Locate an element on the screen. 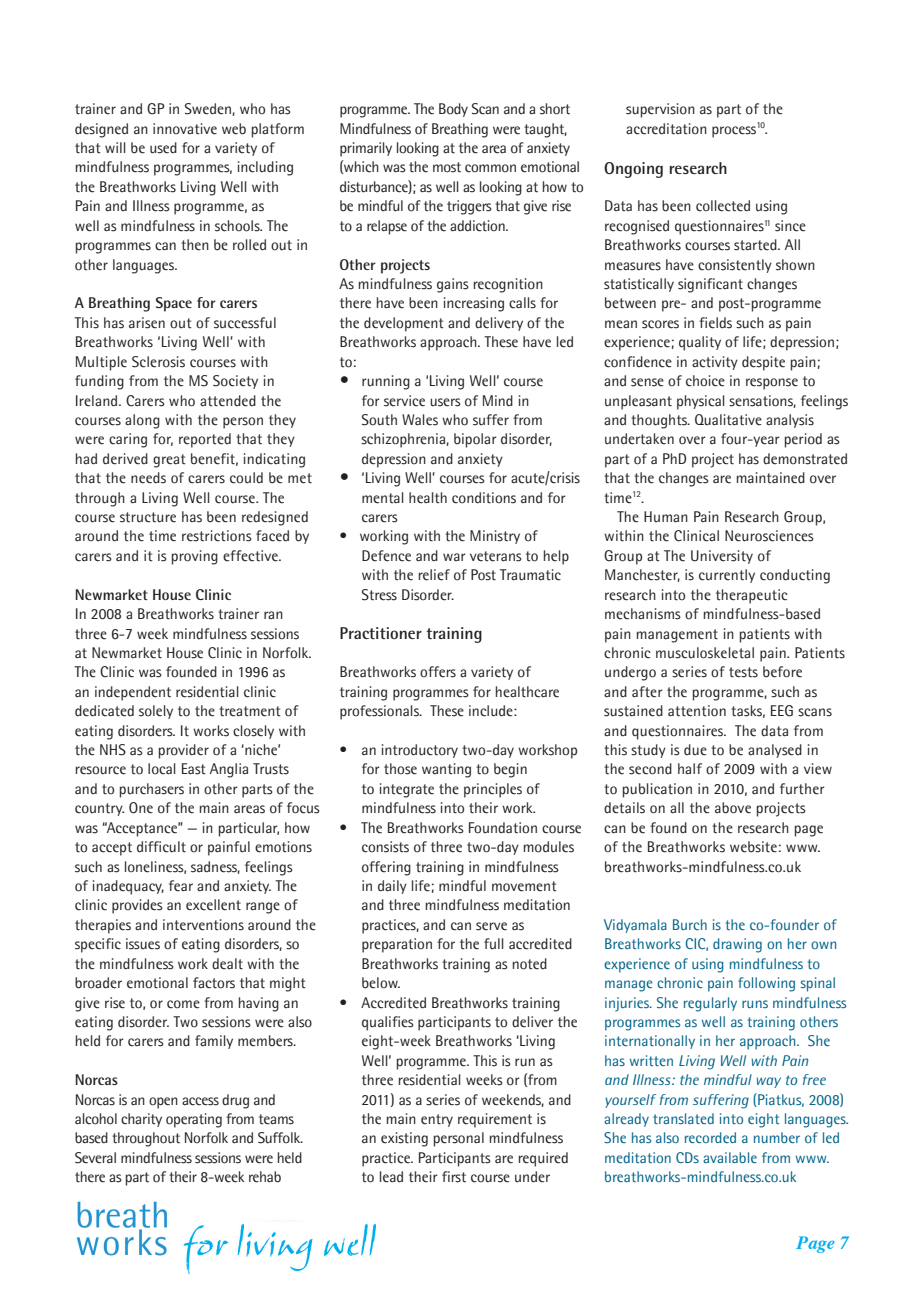 This screenshot has width=924, height=1308. serve is located at coordinates (491, 926).
